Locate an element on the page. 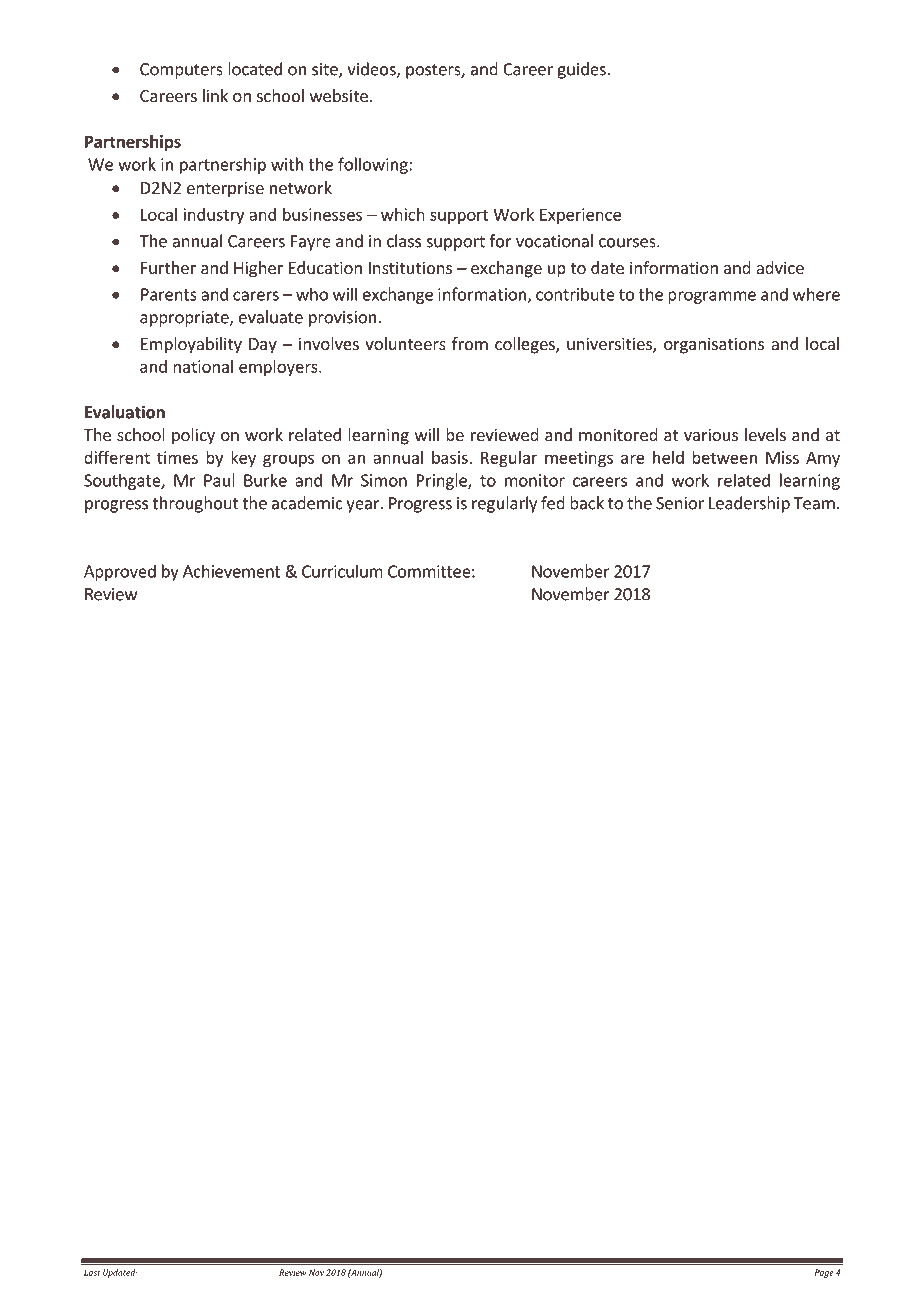 This document has width=924, height=1308. appropriate is located at coordinates (185, 319).
